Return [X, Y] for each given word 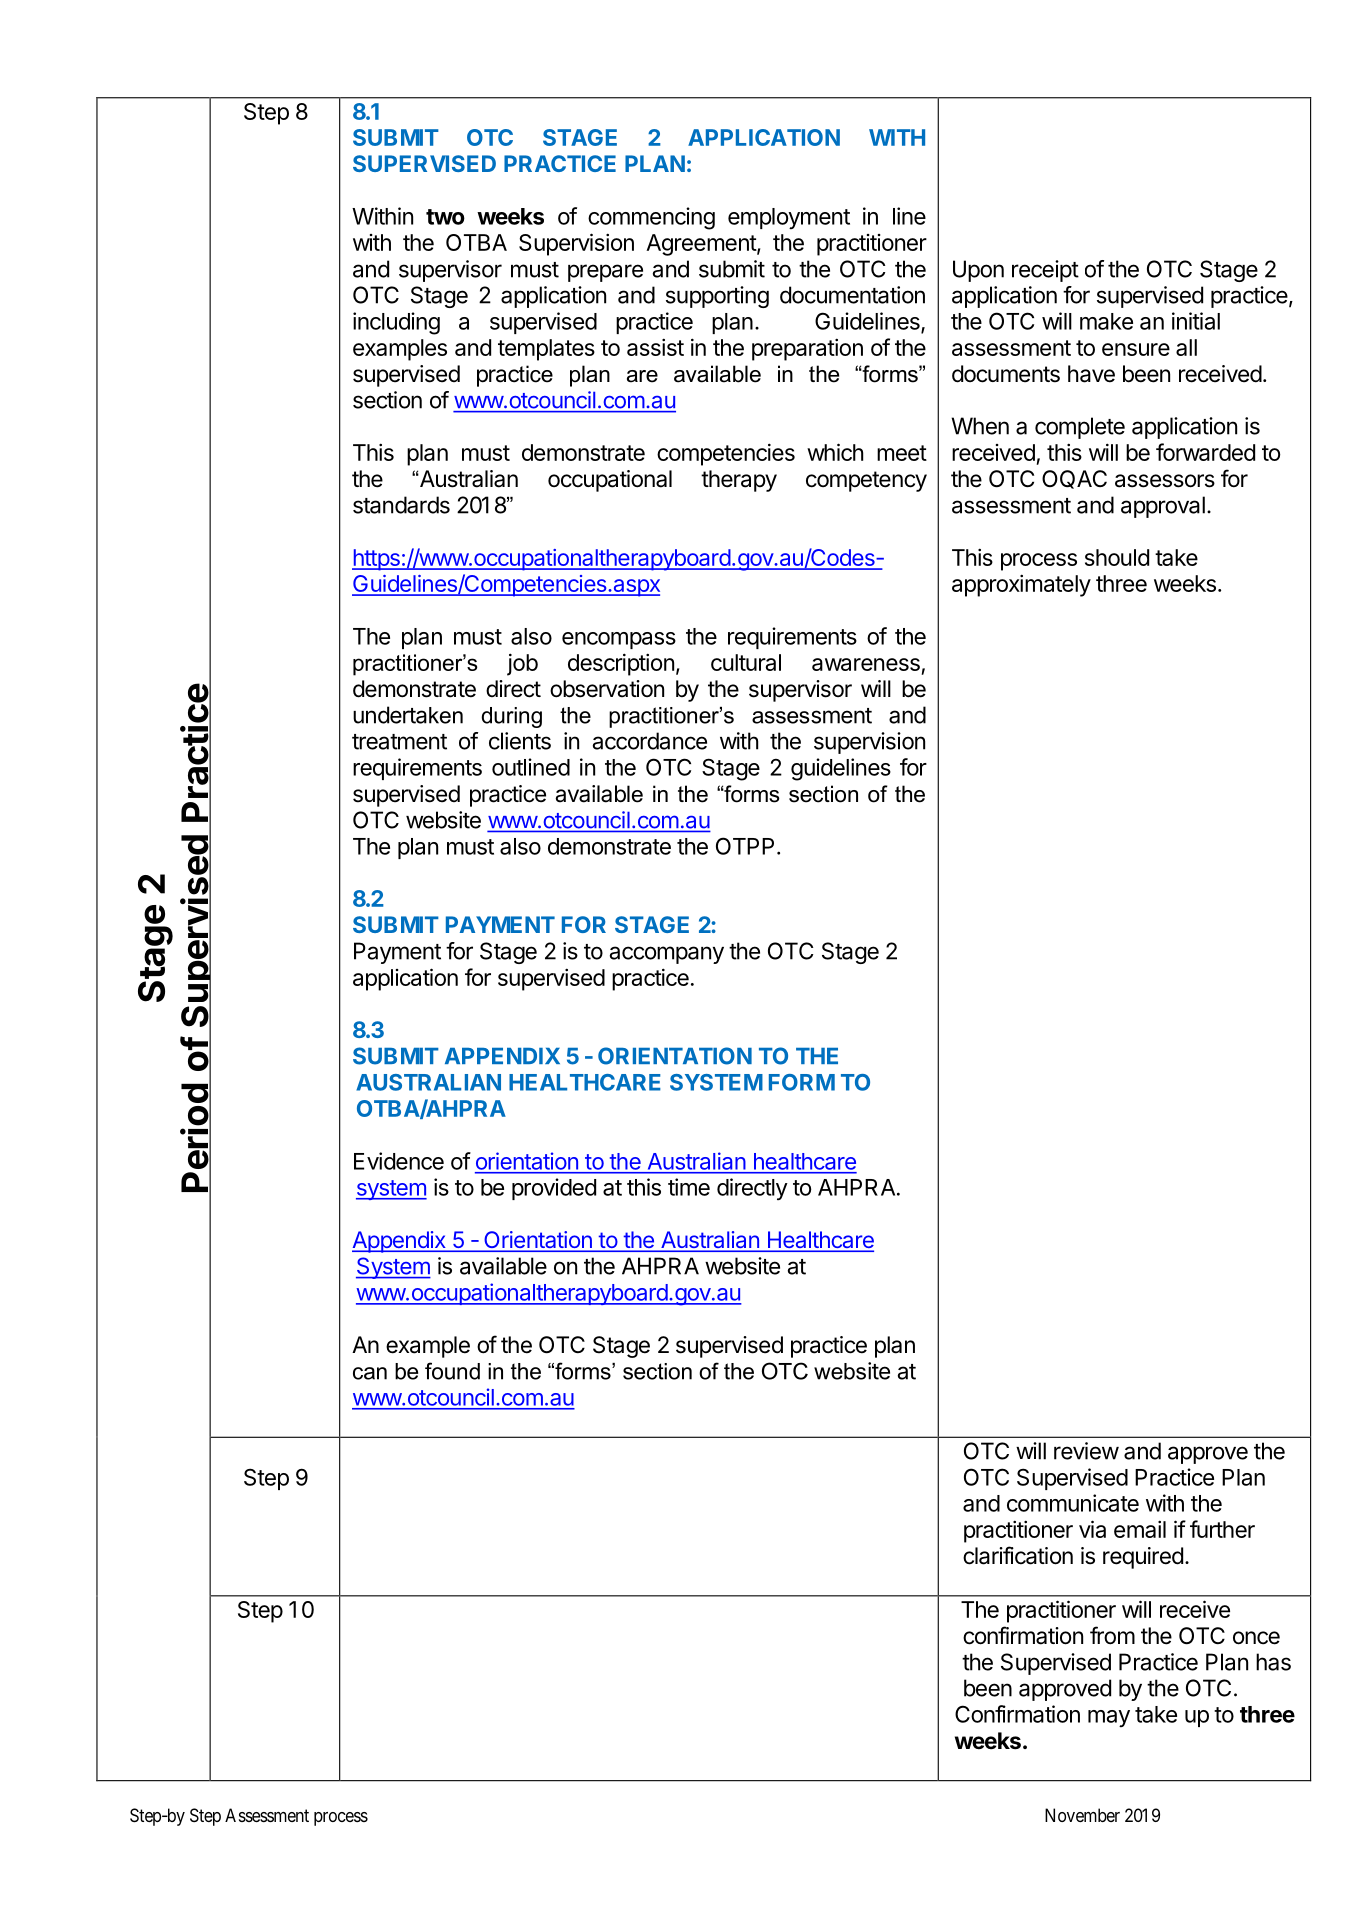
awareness [866, 664]
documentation [852, 295]
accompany [667, 955]
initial [1196, 321]
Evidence [399, 1161]
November [1082, 1815]
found [452, 1371]
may [1109, 1718]
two [445, 217]
